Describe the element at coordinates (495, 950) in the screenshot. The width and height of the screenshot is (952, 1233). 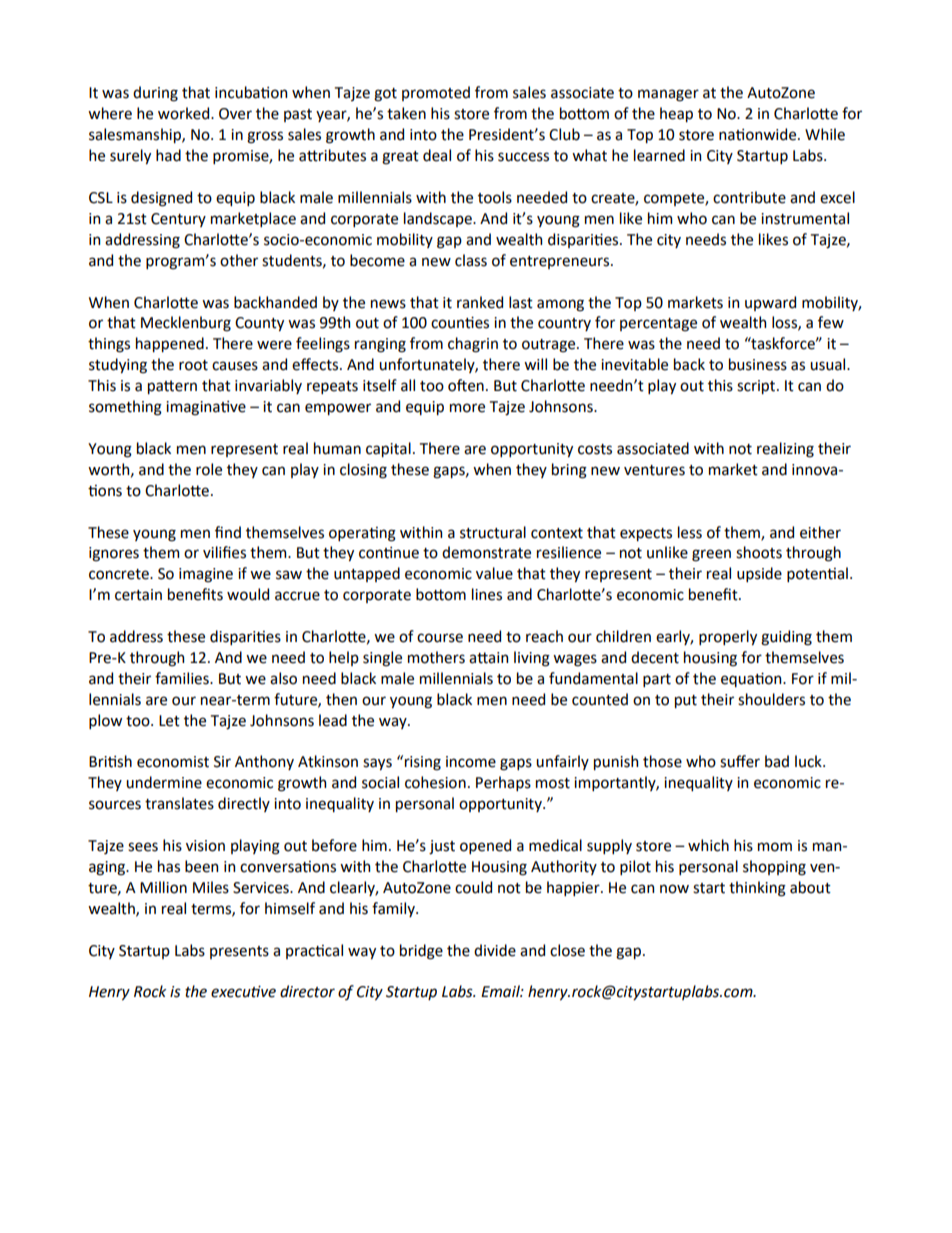
I see `divide` at that location.
